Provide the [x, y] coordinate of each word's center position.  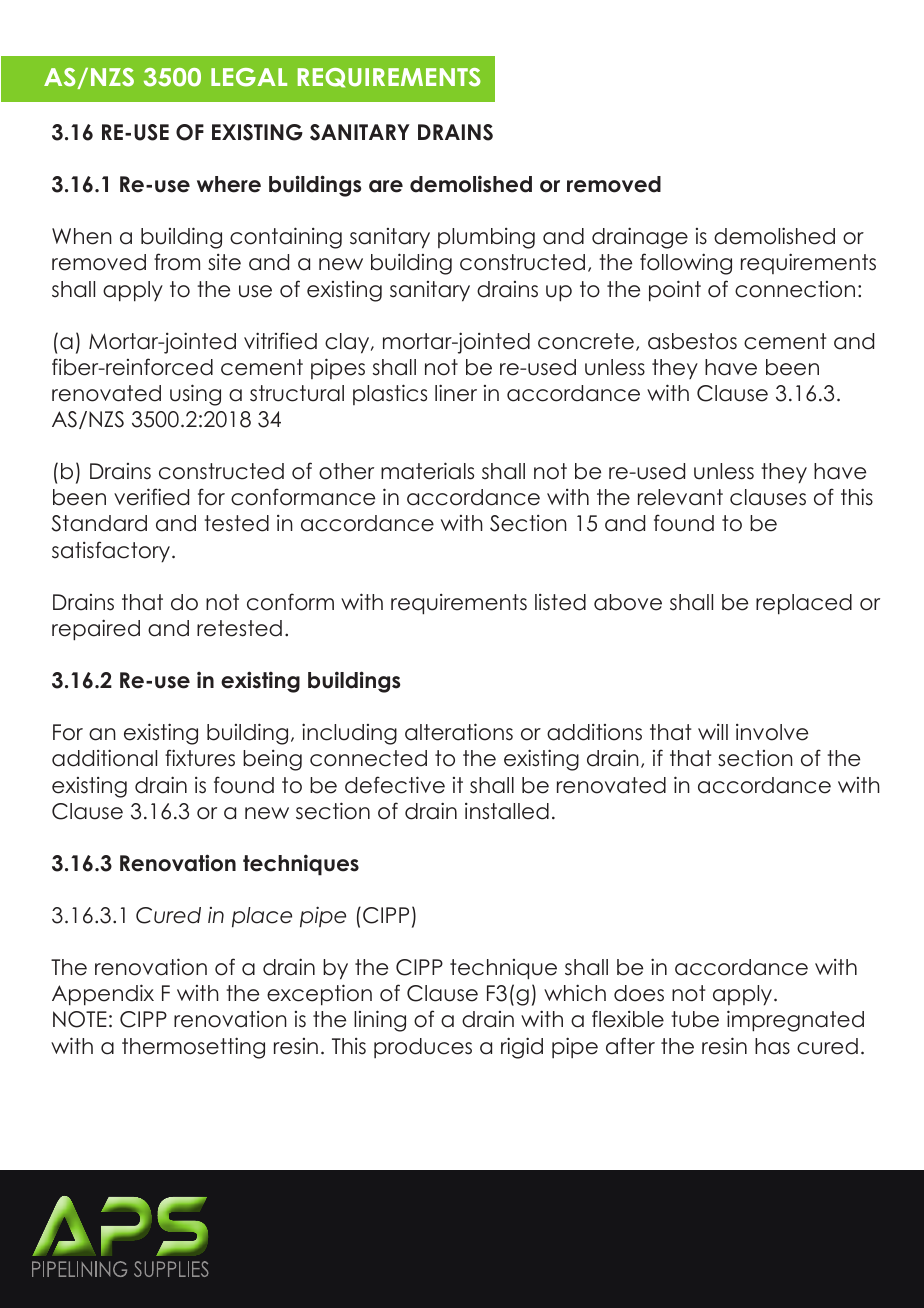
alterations [459, 732]
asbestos [692, 341]
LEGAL [249, 77]
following [686, 264]
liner [456, 393]
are [386, 186]
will [713, 732]
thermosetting [193, 1048]
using [195, 395]
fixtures [200, 758]
